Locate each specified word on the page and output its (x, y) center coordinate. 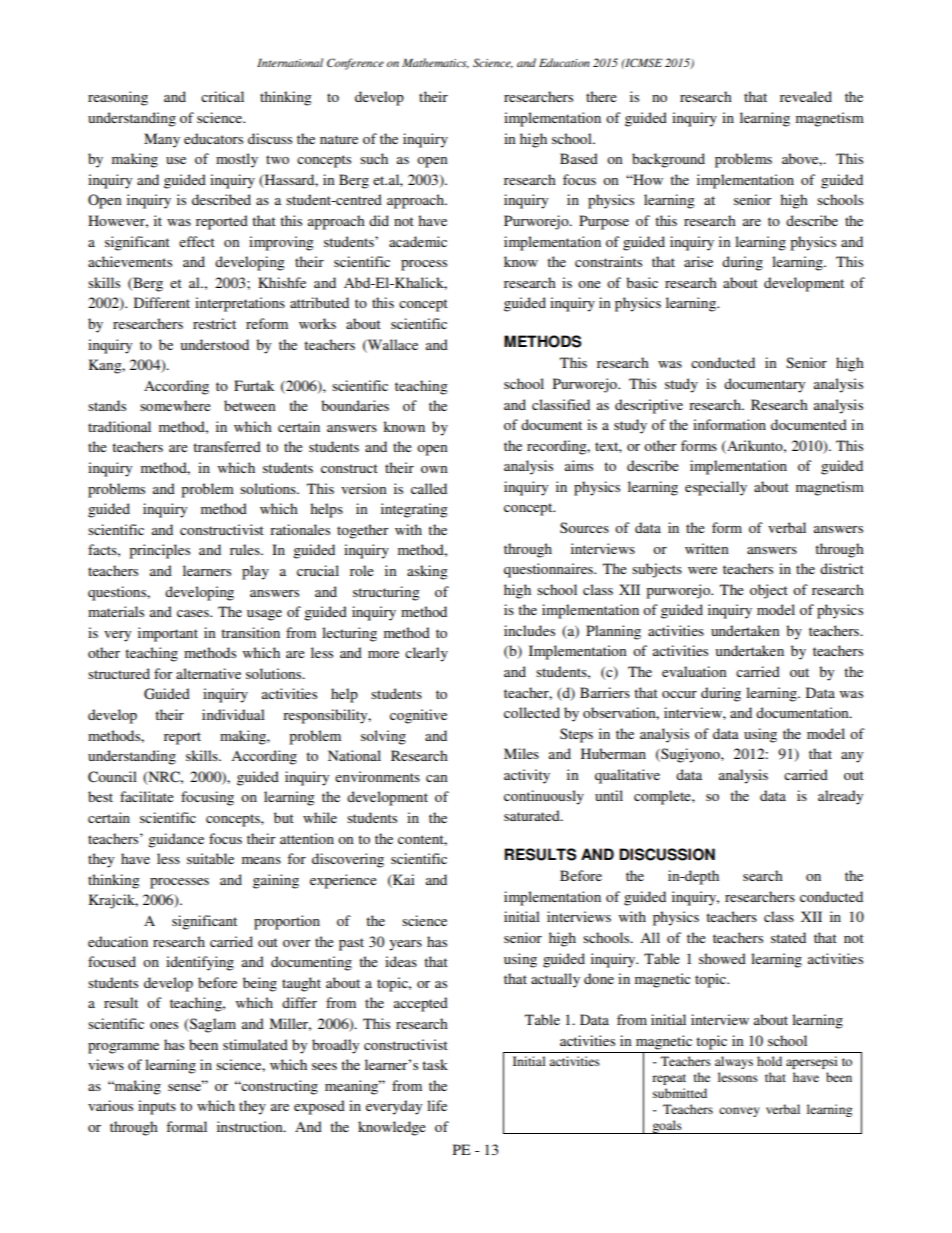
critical (222, 96)
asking (427, 572)
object (769, 591)
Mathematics (435, 63)
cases (194, 613)
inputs (157, 1107)
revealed (806, 96)
